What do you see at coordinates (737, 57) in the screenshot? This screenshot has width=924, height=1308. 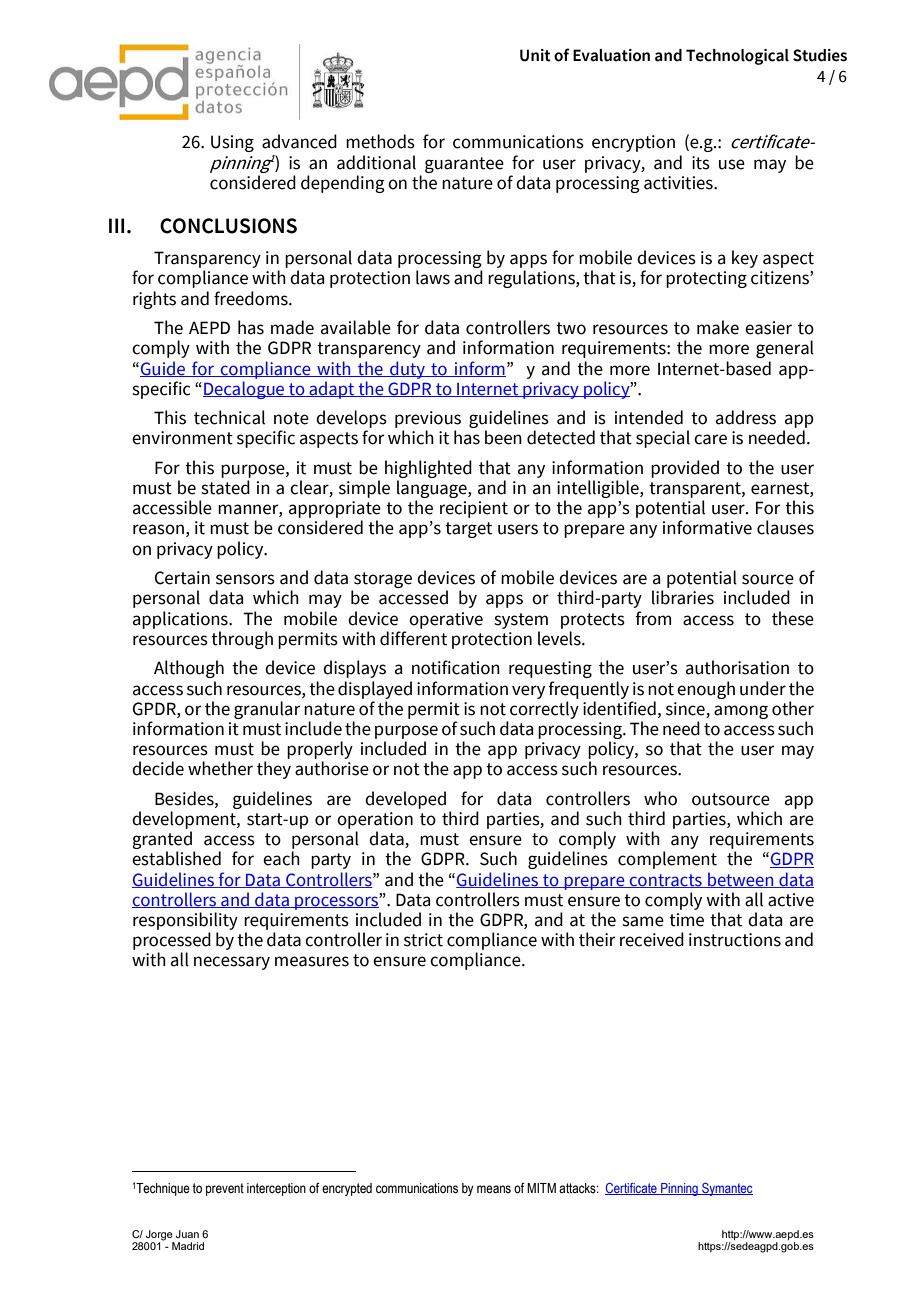 I see `Technological` at bounding box center [737, 57].
